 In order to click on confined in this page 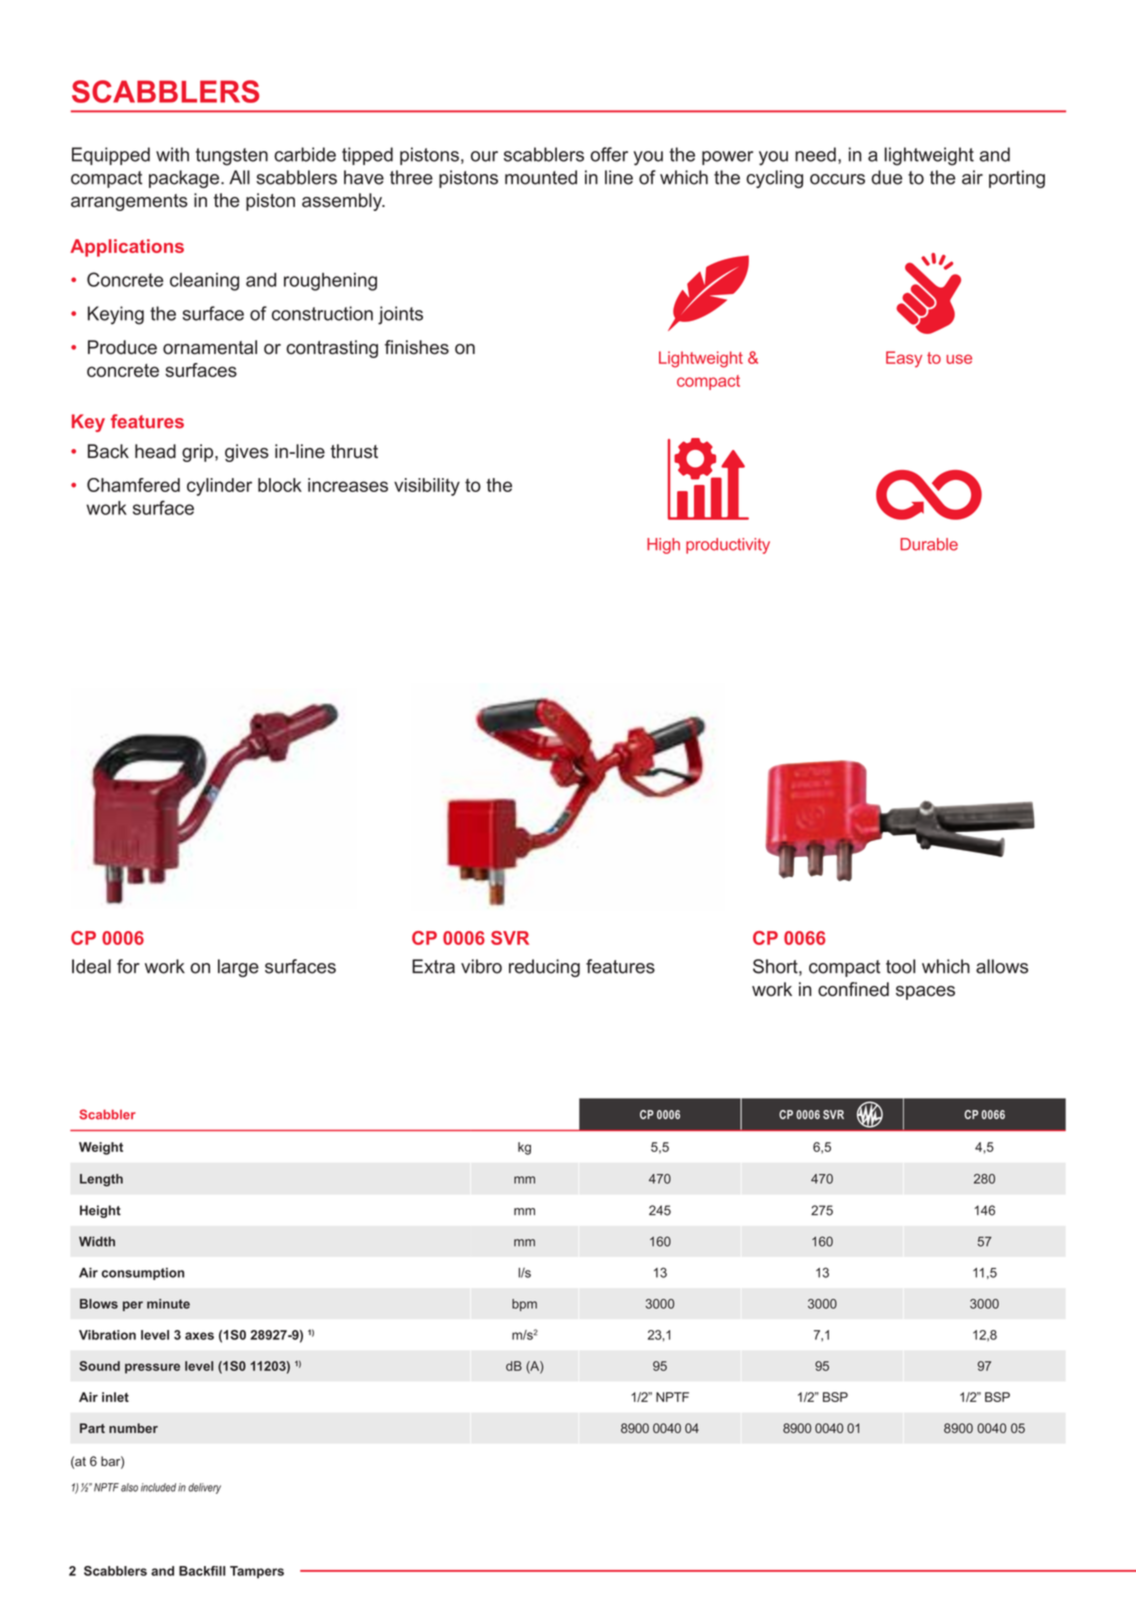, I will do `click(853, 989)`.
